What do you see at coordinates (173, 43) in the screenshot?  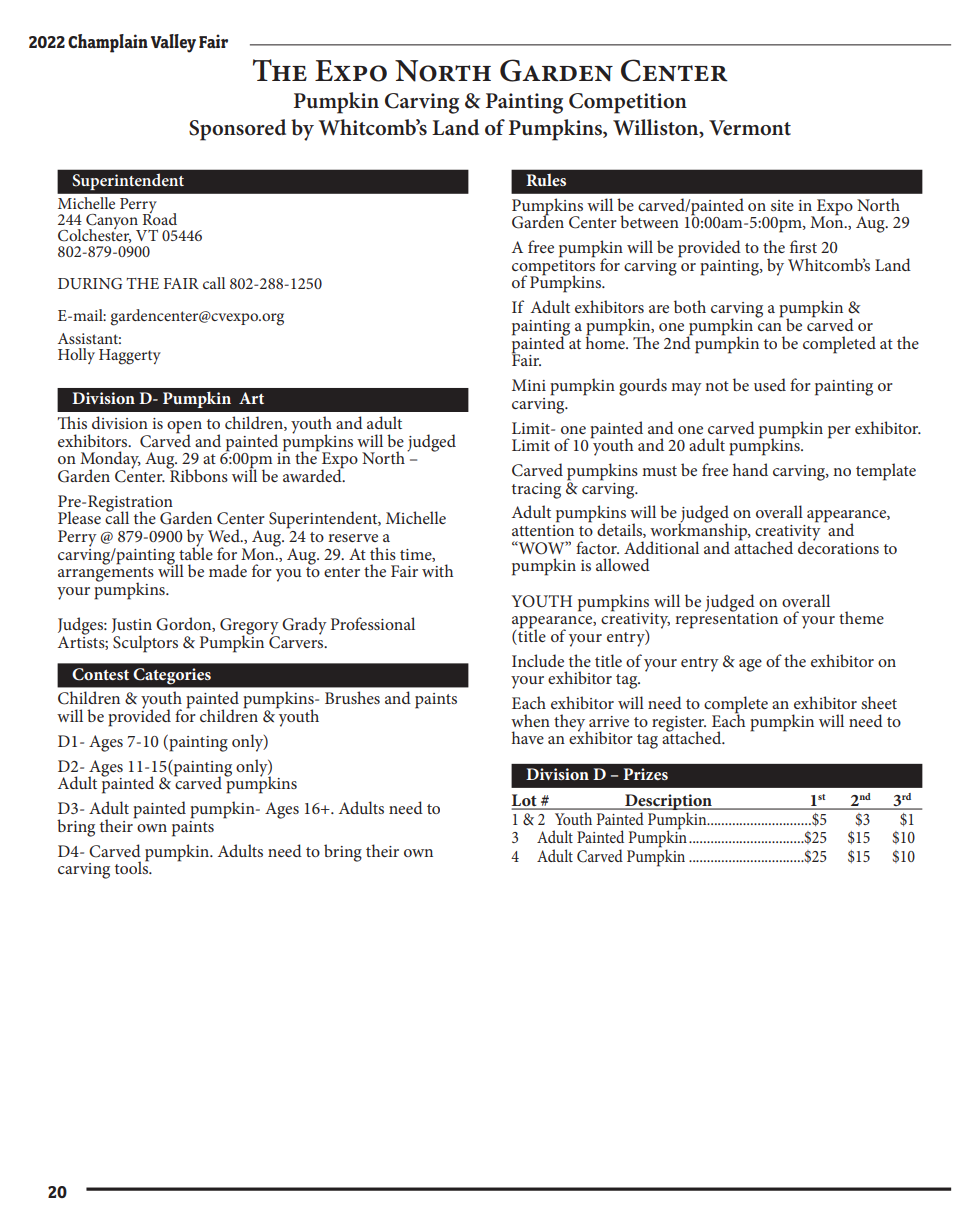 I see `Valley` at bounding box center [173, 43].
